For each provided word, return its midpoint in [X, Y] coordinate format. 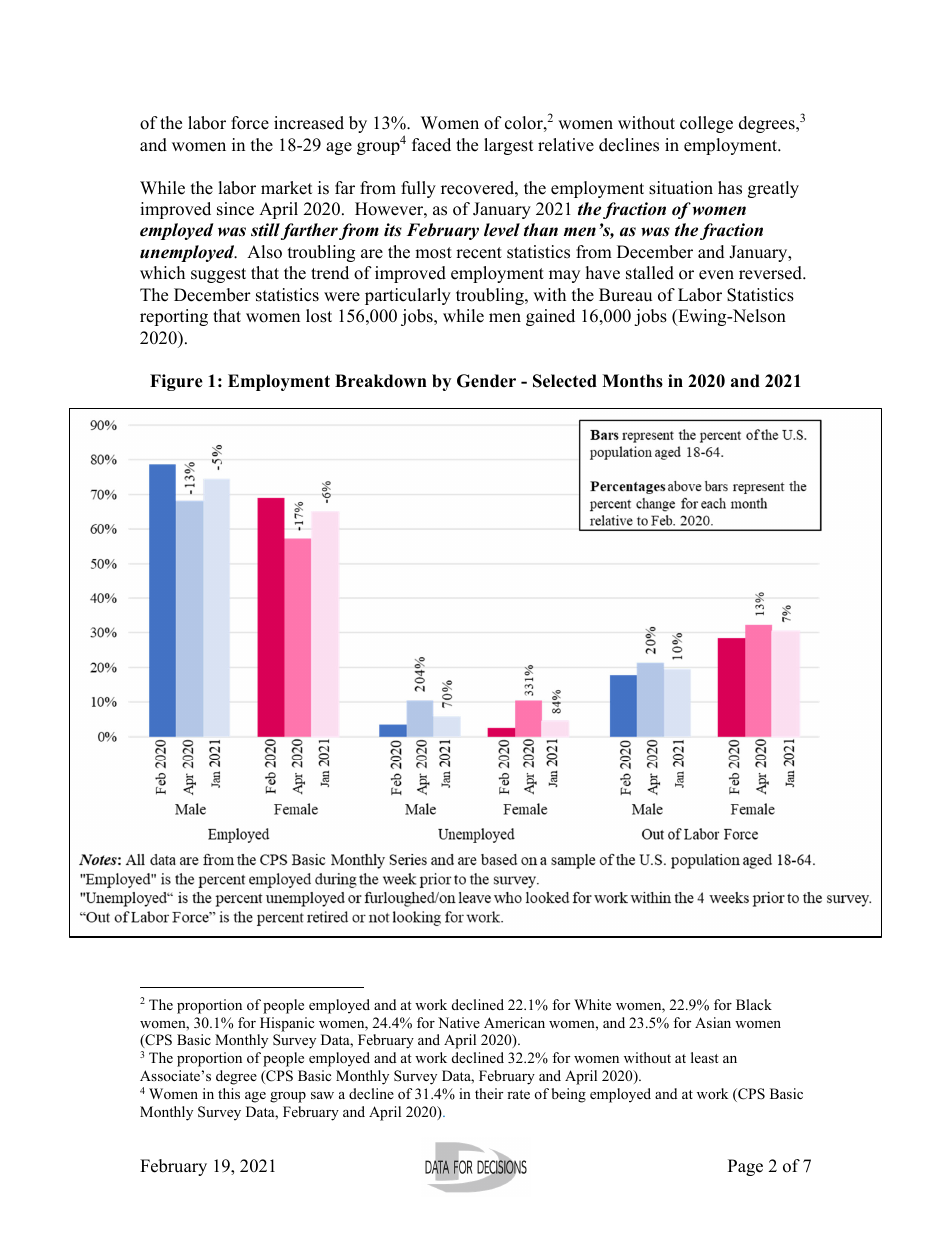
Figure [176, 382]
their [489, 1093]
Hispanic [287, 1024]
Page [745, 1167]
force [250, 123]
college [706, 124]
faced [431, 145]
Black [754, 1004]
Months [632, 381]
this [229, 1093]
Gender [486, 381]
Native [459, 1022]
